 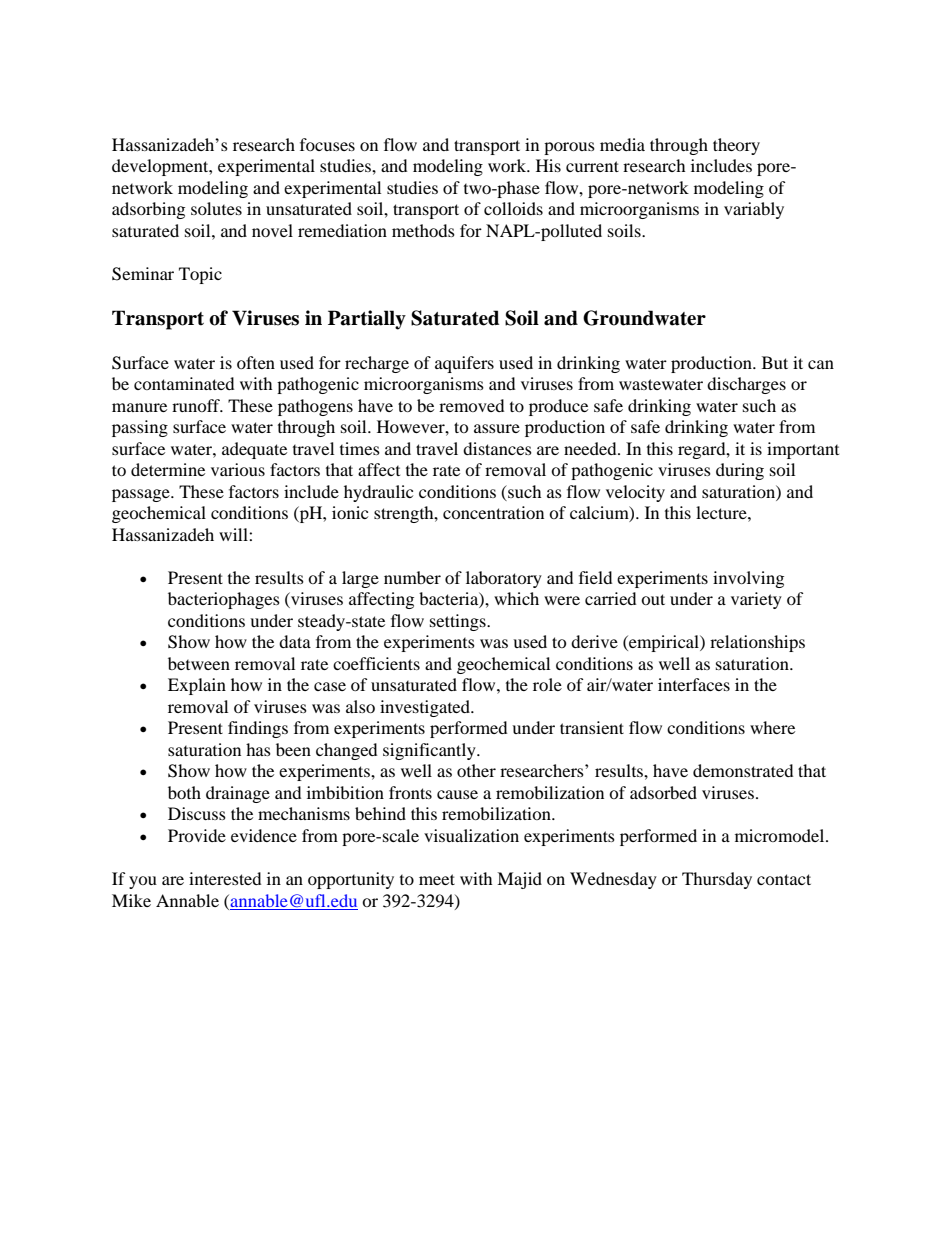 I want to click on colloids, so click(x=513, y=208).
